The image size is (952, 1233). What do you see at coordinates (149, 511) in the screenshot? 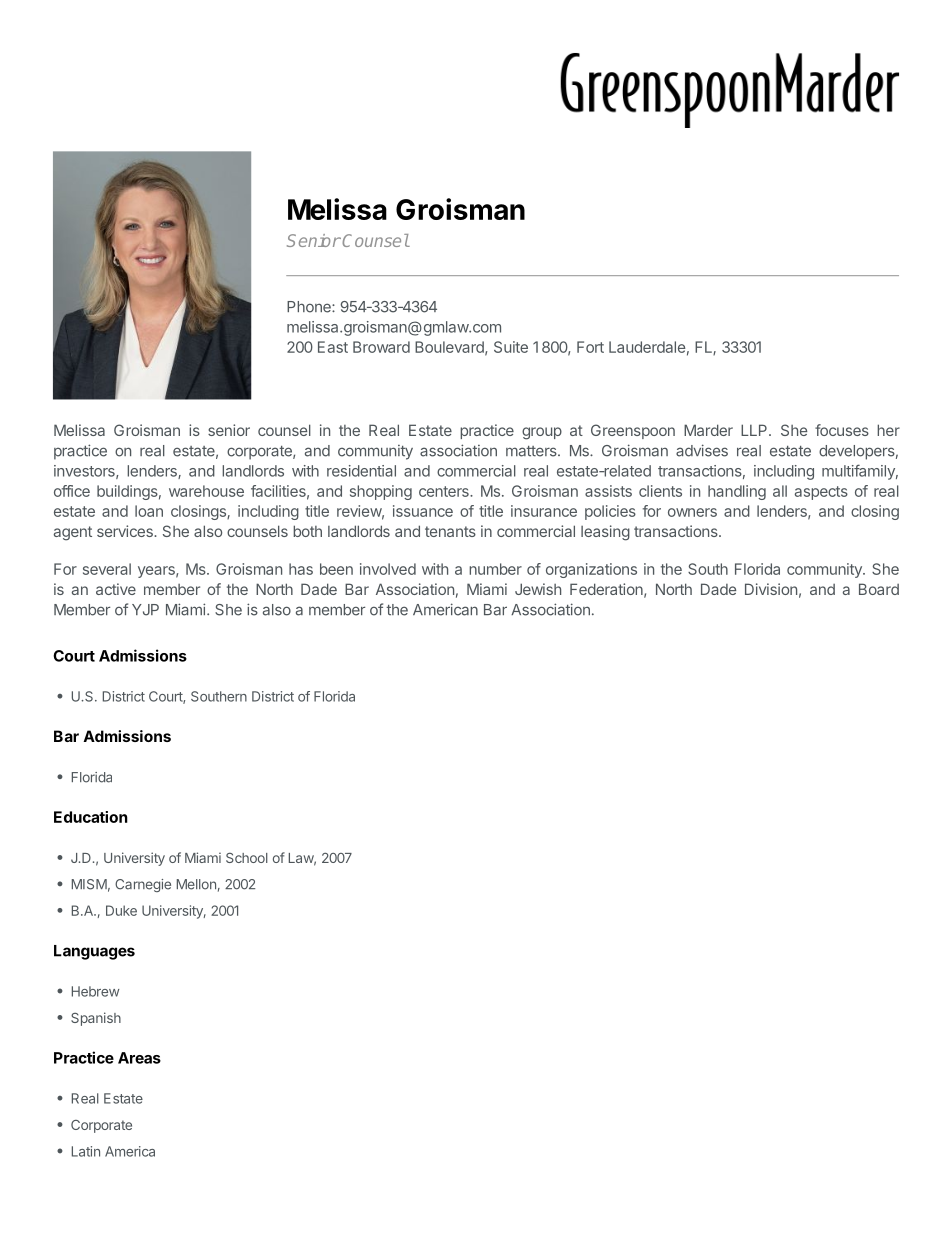
I see `loan` at bounding box center [149, 511].
